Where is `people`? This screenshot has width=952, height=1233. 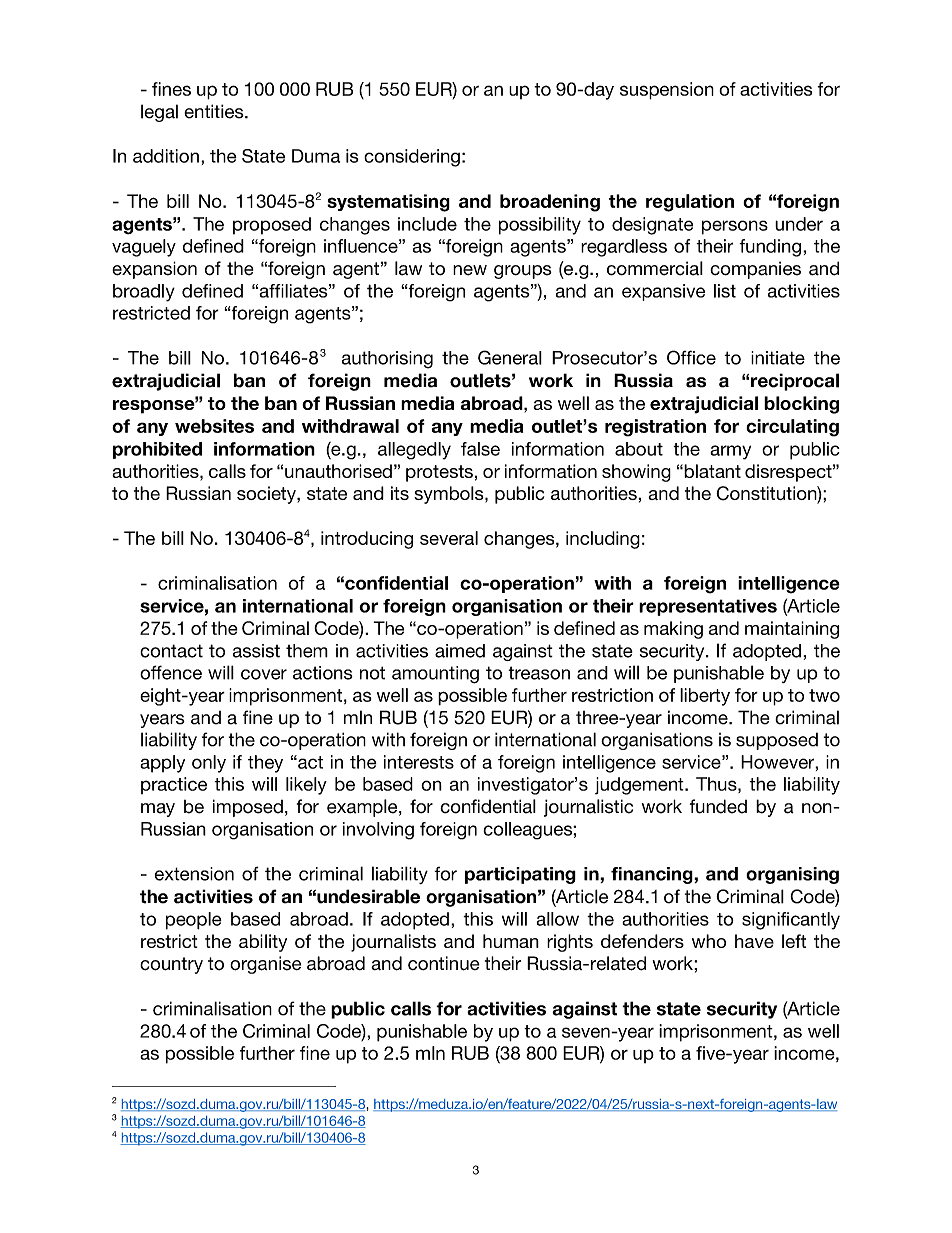
people is located at coordinates (194, 921).
